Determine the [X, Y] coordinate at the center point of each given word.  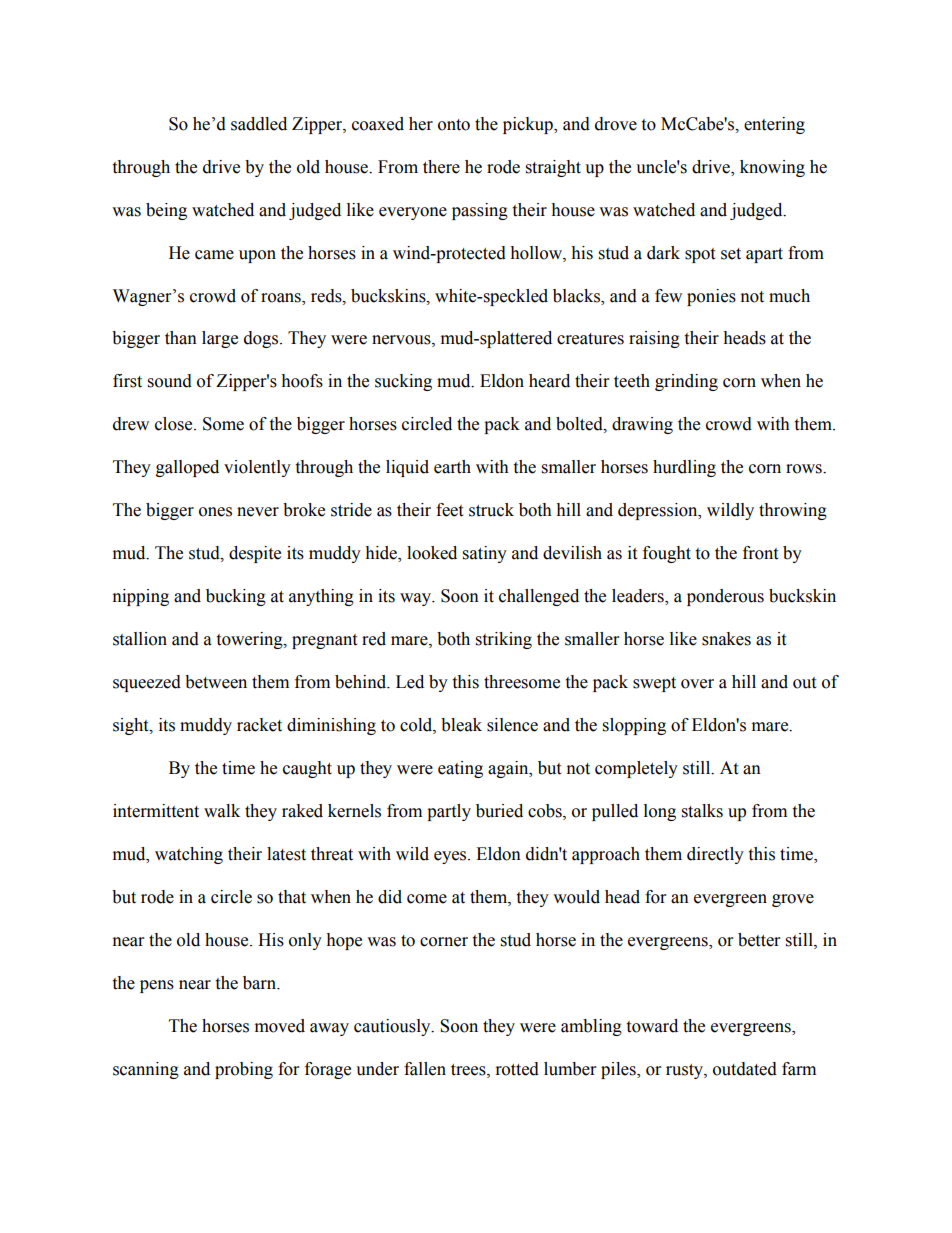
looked [432, 553]
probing [244, 1070]
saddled [259, 124]
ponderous [725, 597]
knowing [772, 168]
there [441, 167]
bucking [236, 597]
